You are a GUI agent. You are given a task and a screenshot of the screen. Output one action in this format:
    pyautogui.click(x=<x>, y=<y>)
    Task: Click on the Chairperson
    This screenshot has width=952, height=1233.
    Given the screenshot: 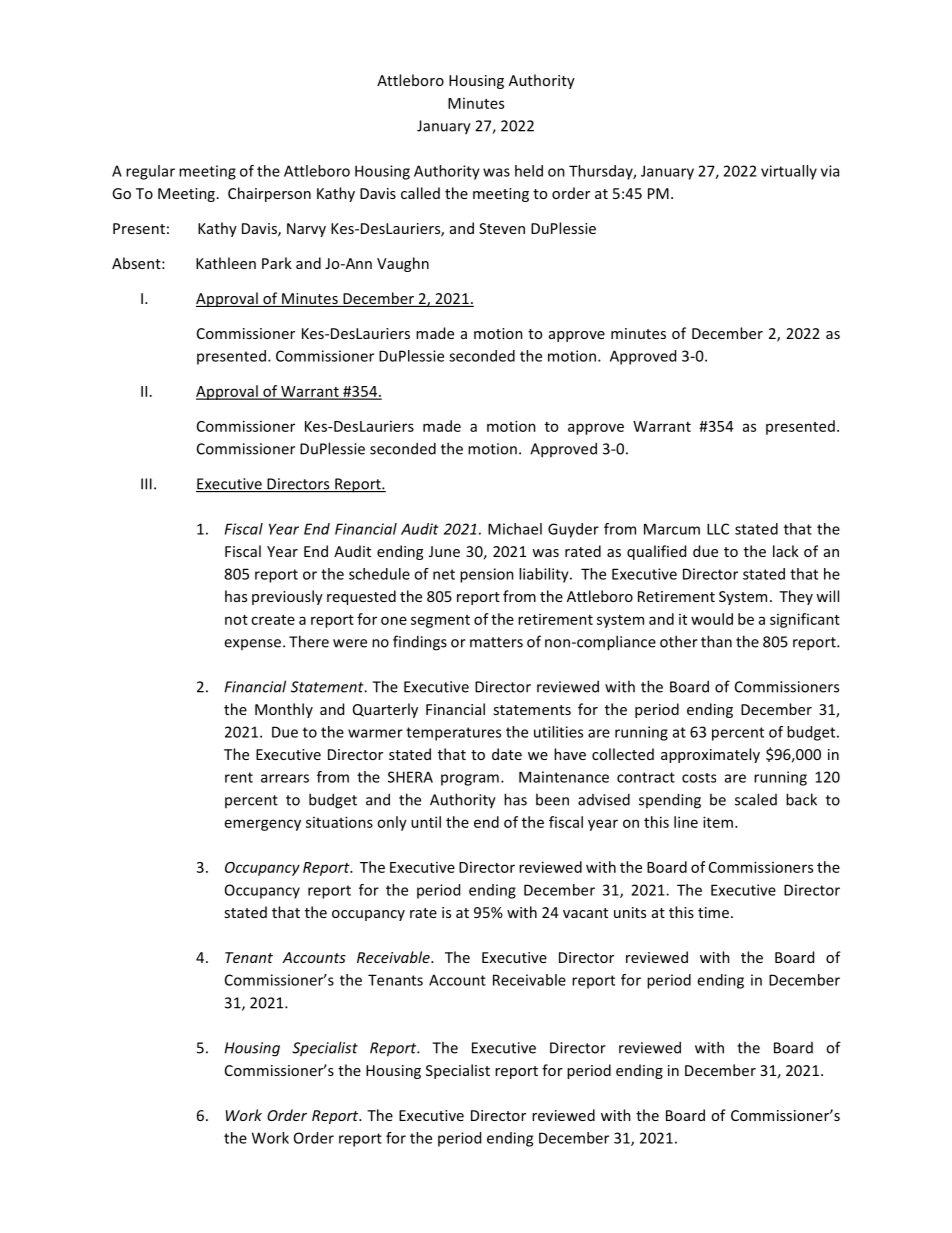 What is the action you would take?
    pyautogui.click(x=269, y=194)
